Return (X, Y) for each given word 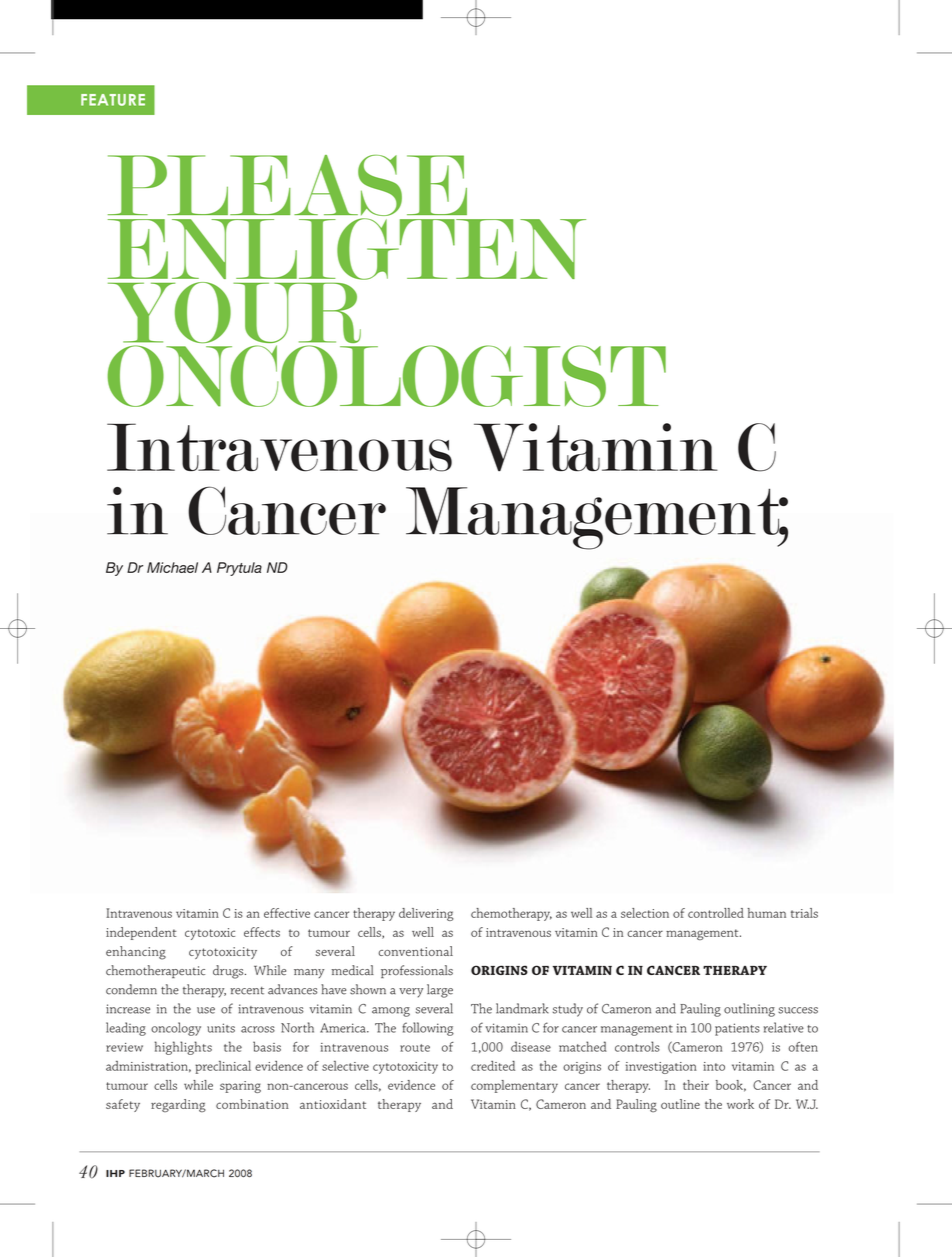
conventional (415, 951)
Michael (172, 567)
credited (493, 1066)
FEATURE (113, 100)
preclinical (223, 1067)
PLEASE (287, 185)
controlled (716, 913)
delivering (426, 914)
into (714, 1066)
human (766, 913)
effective (287, 913)
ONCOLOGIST (387, 376)
